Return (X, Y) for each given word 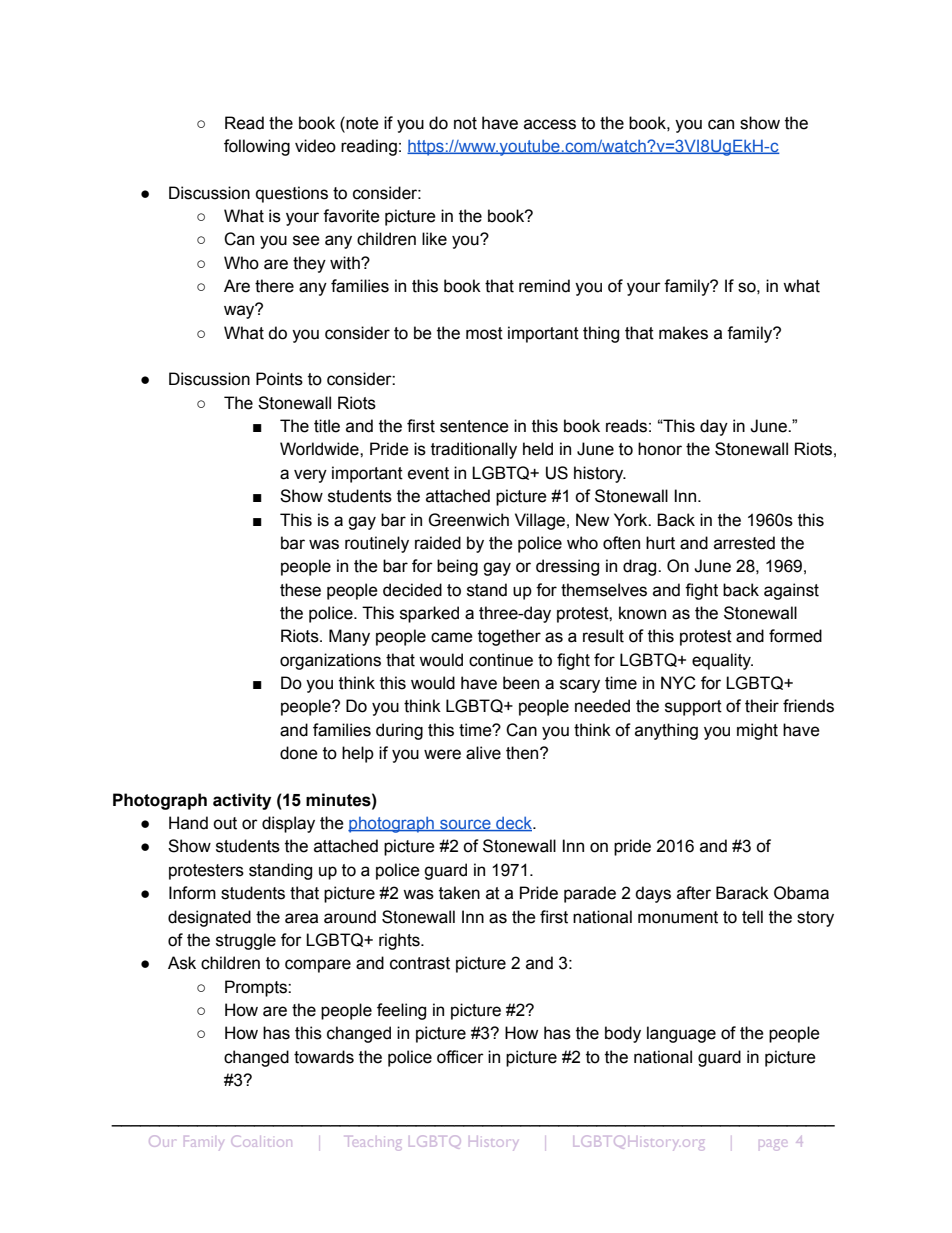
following (257, 147)
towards (324, 1057)
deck (514, 824)
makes (683, 333)
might (757, 731)
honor (660, 449)
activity (242, 801)
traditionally (474, 450)
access (550, 124)
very (310, 476)
